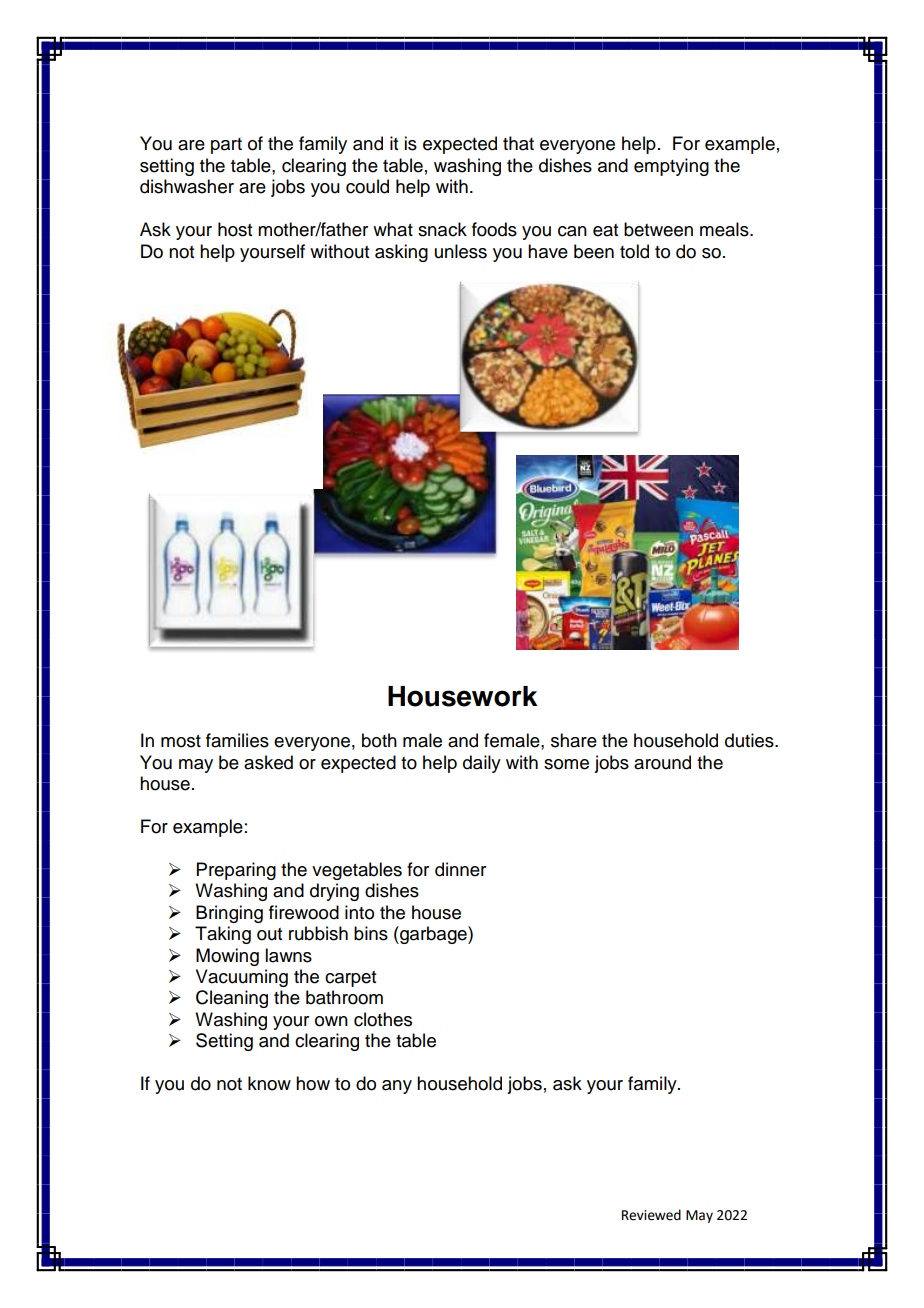  I want to click on around, so click(662, 762).
